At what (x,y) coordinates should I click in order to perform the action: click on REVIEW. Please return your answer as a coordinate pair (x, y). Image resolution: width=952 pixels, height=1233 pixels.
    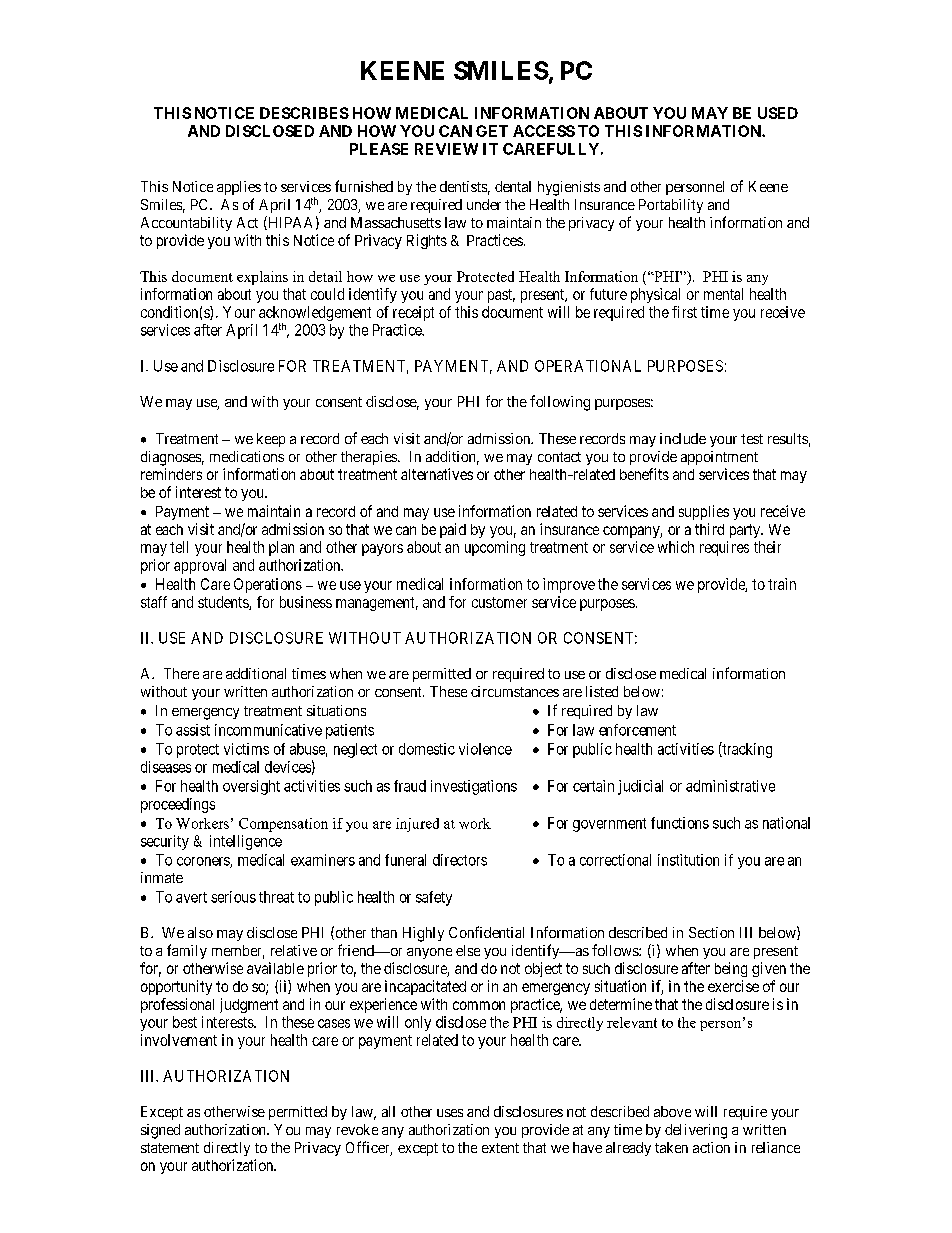
    Looking at the image, I should click on (446, 149).
